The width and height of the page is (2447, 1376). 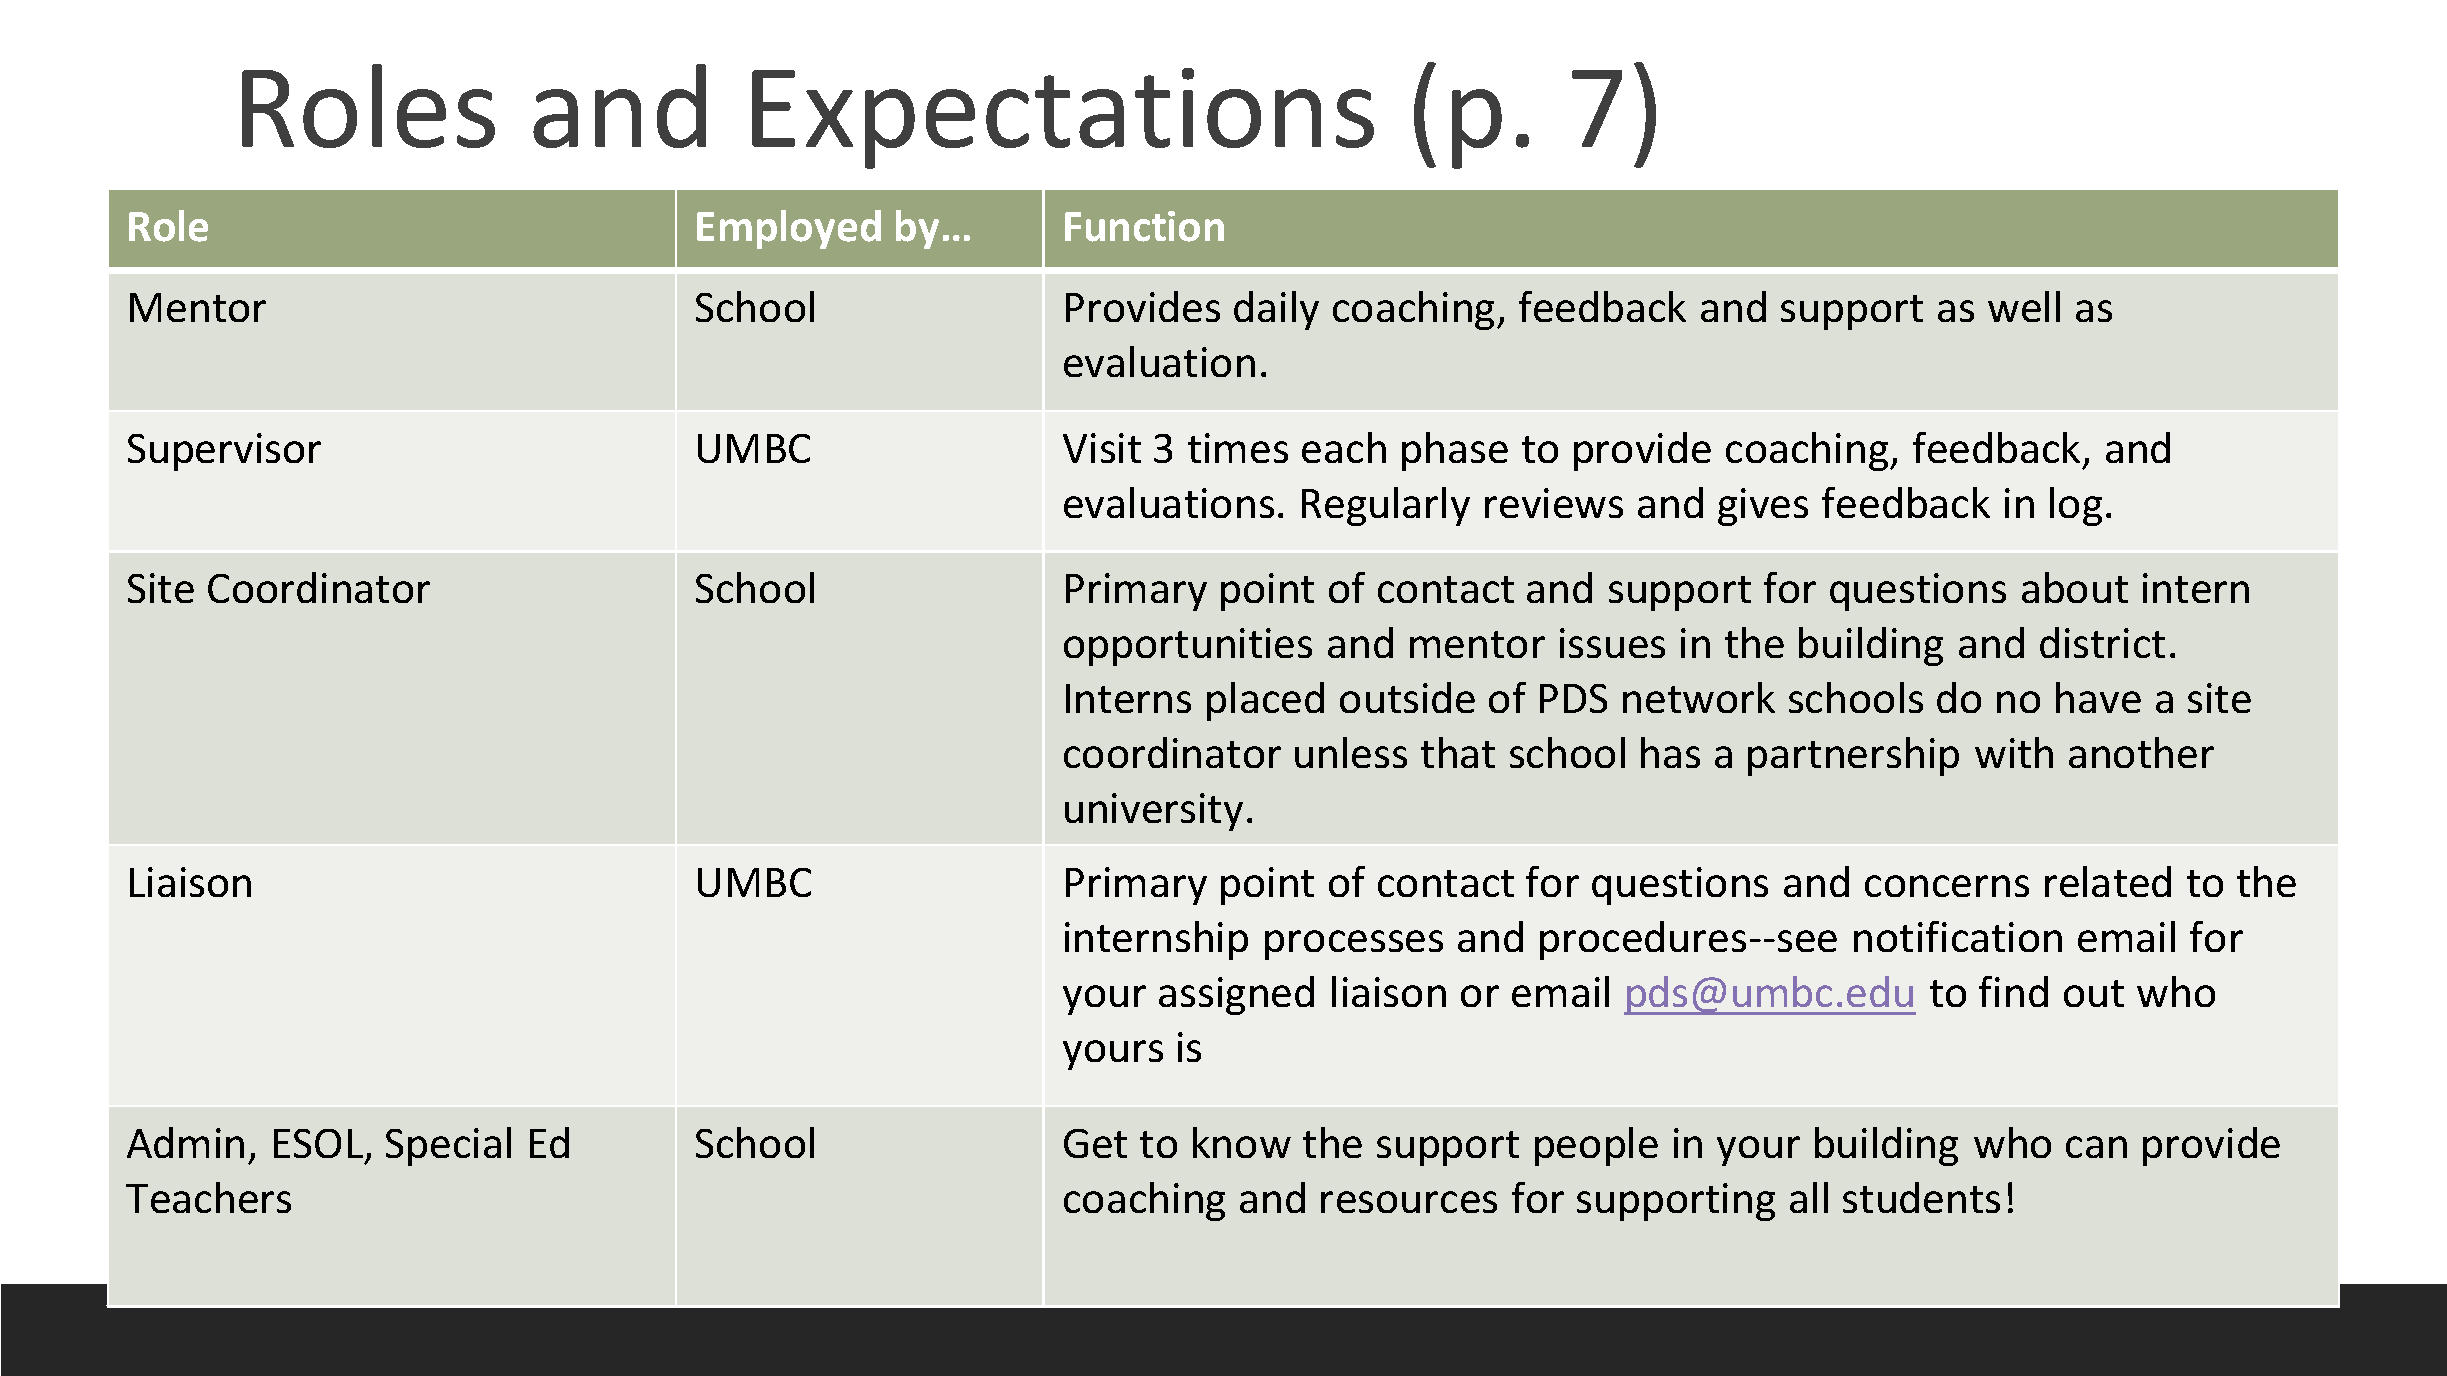 What do you see at coordinates (1102, 448) in the page?
I see `Visit` at bounding box center [1102, 448].
